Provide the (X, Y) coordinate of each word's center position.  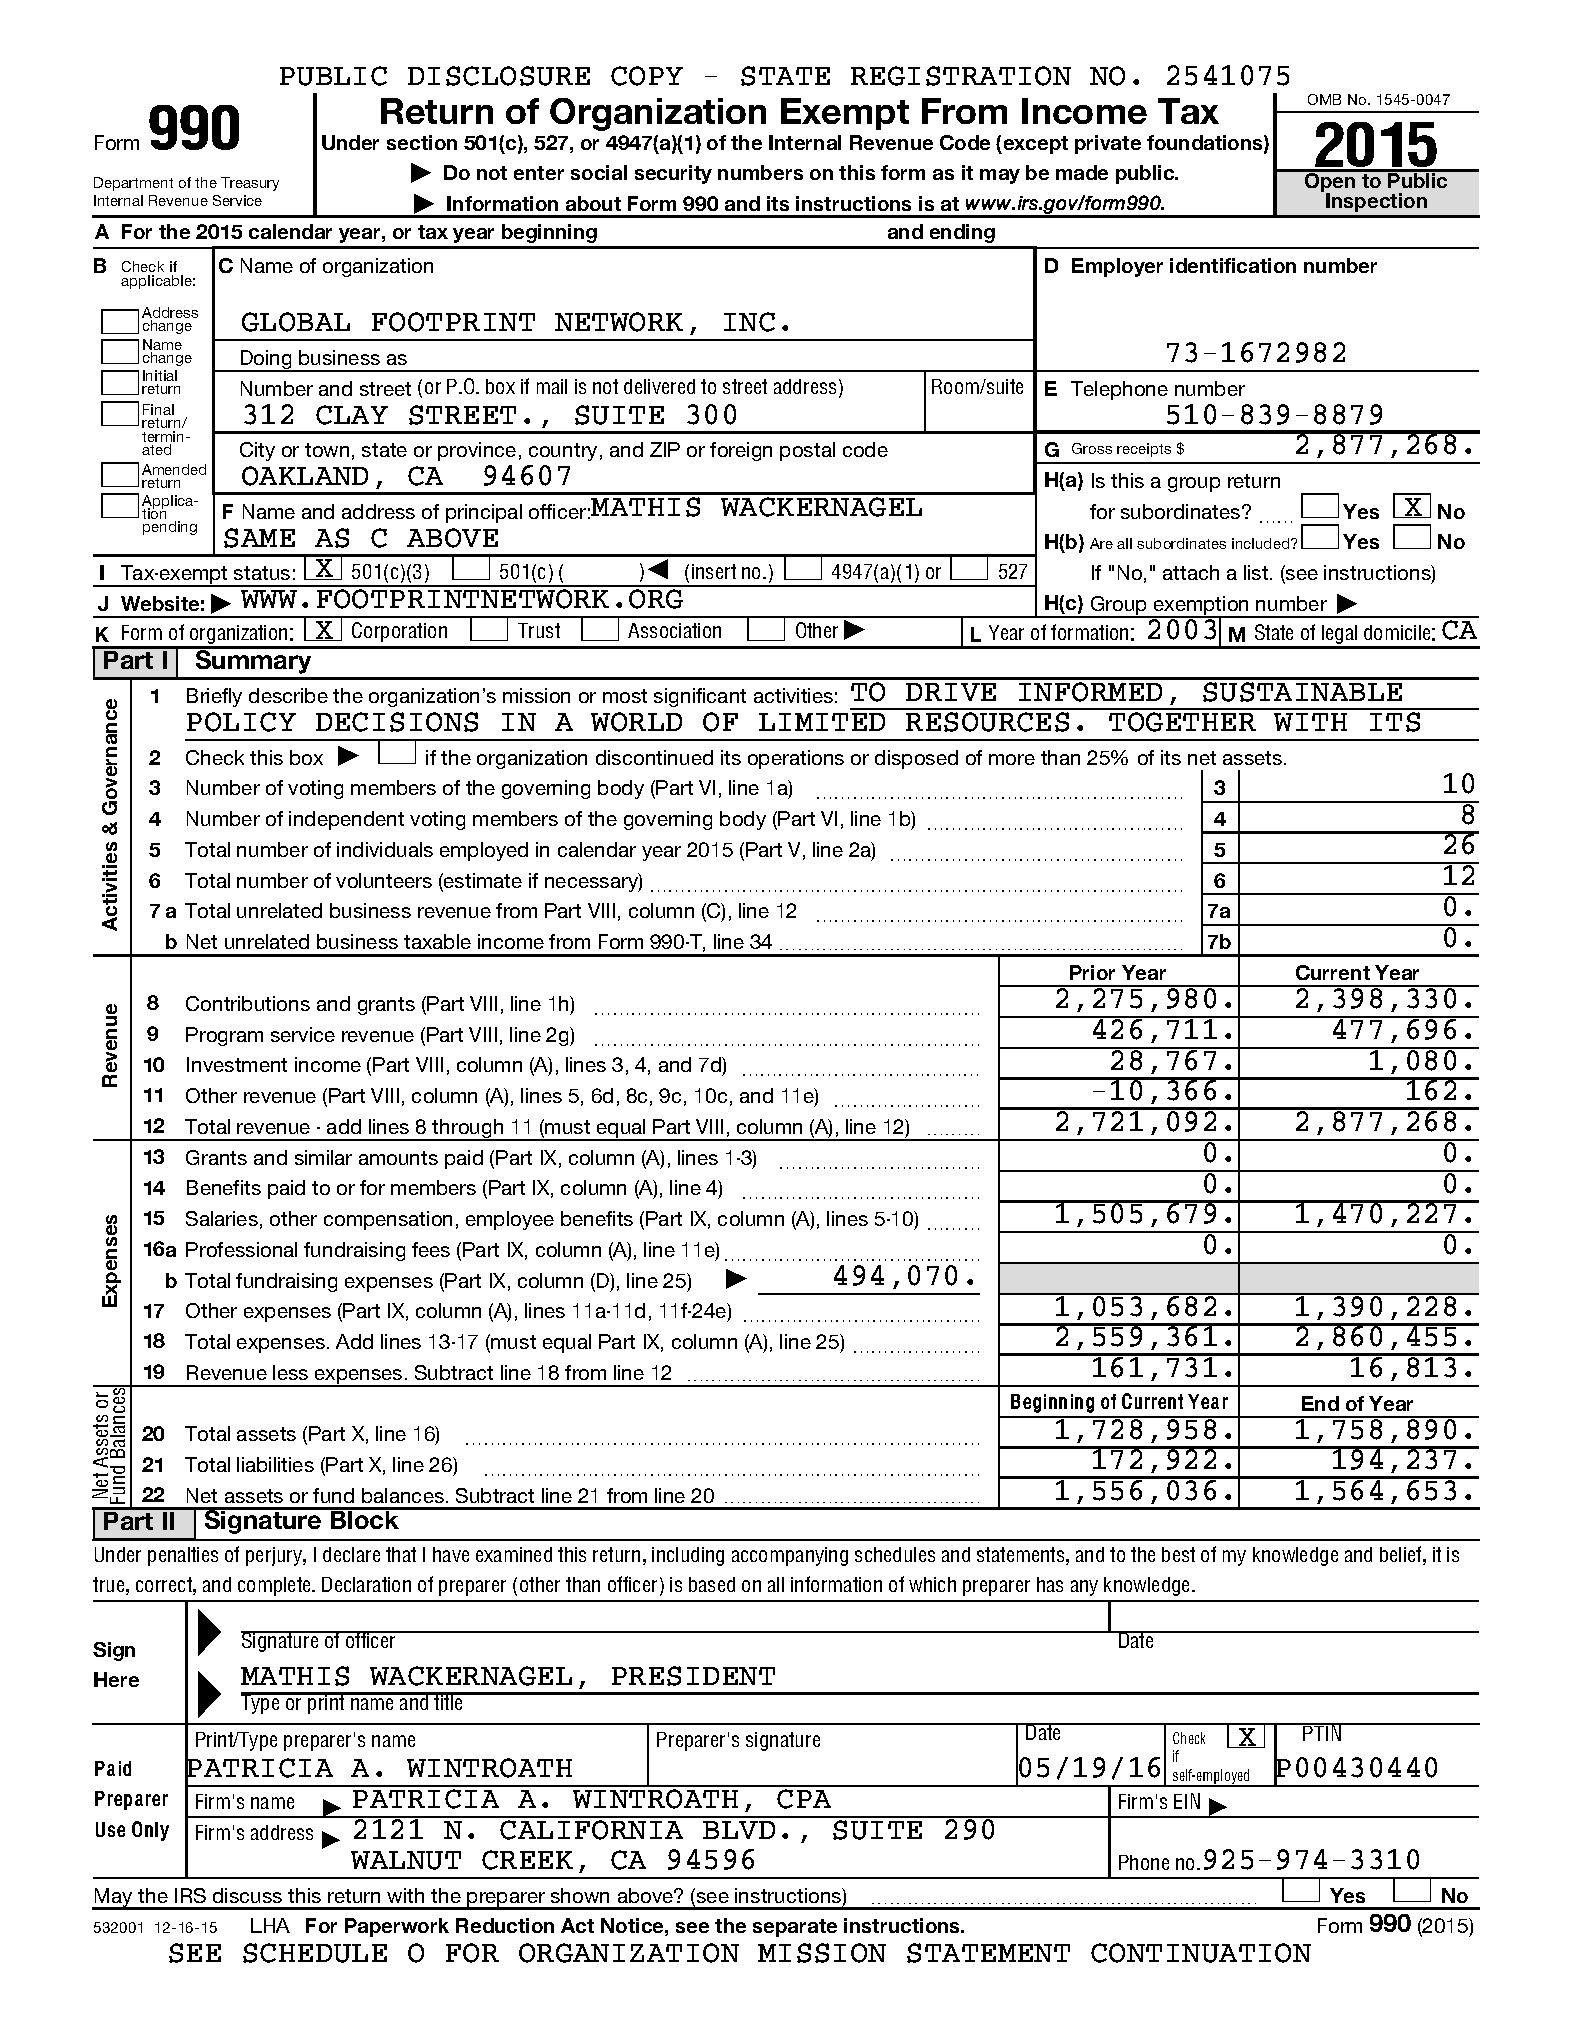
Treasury (250, 184)
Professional (241, 1249)
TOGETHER (1182, 722)
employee (510, 1220)
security (673, 174)
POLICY (241, 722)
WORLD (636, 722)
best (1178, 1554)
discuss (247, 1895)
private (1108, 144)
